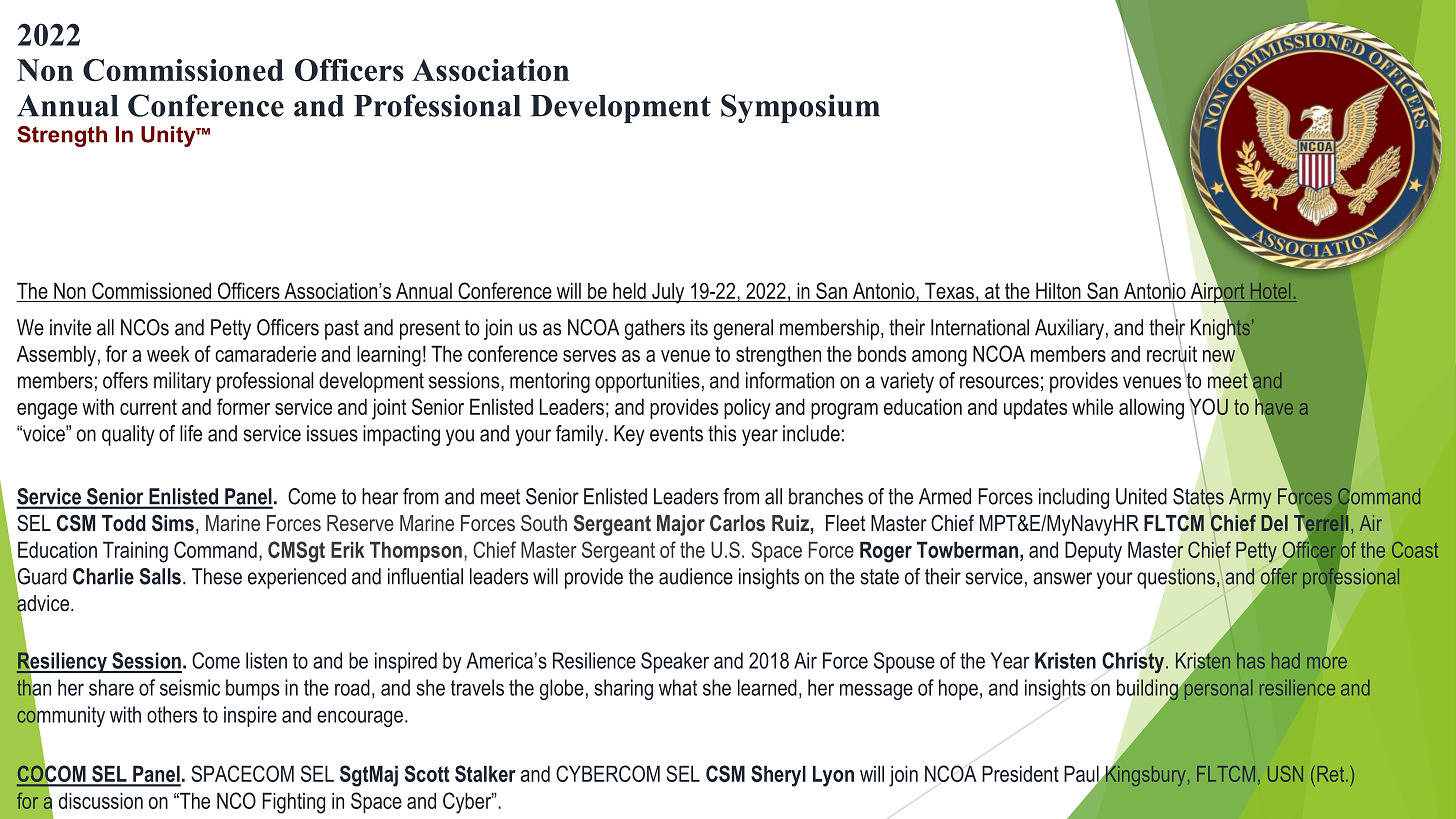  What do you see at coordinates (1250, 498) in the screenshot?
I see `Army` at bounding box center [1250, 498].
